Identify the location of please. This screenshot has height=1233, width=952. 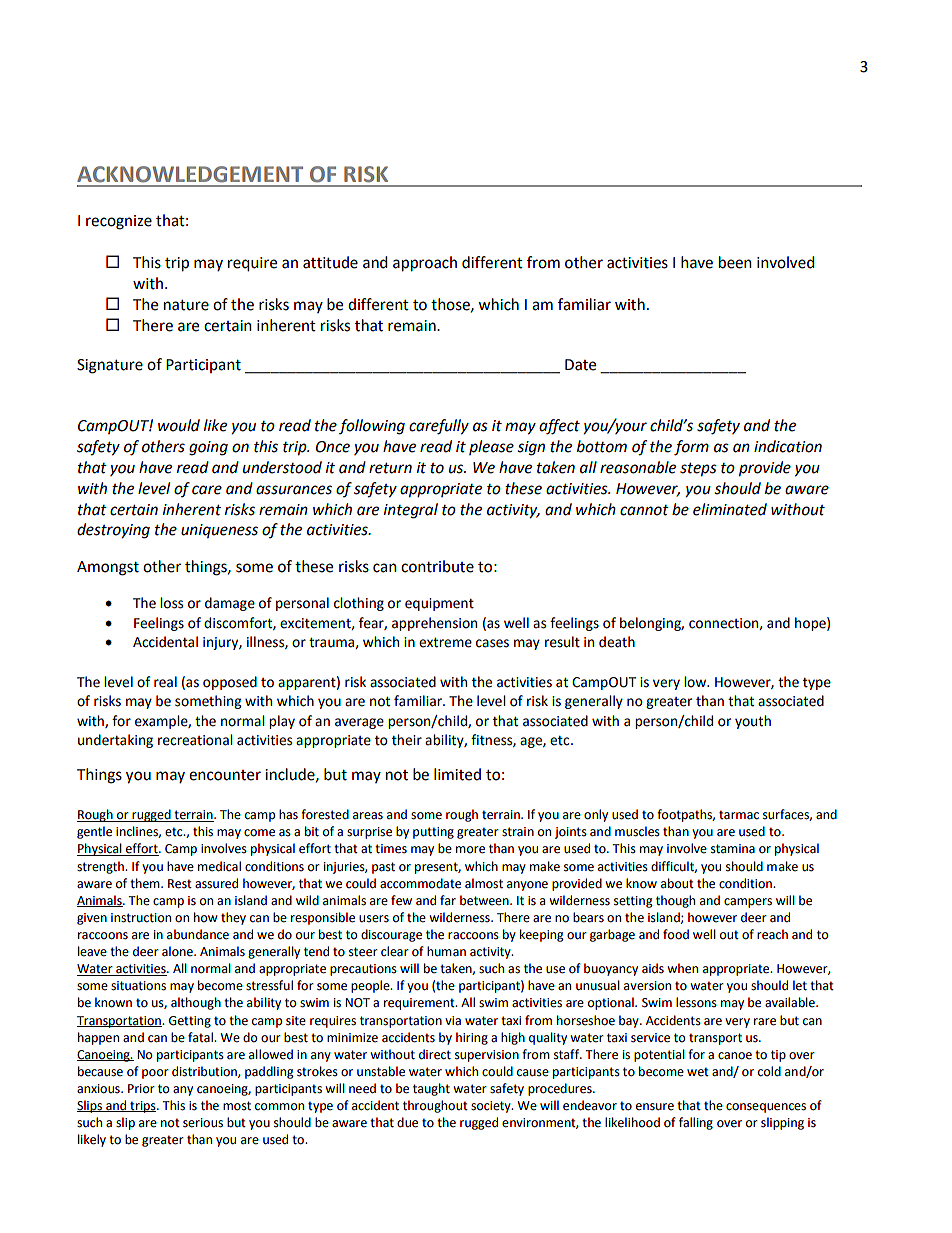
(491, 447).
